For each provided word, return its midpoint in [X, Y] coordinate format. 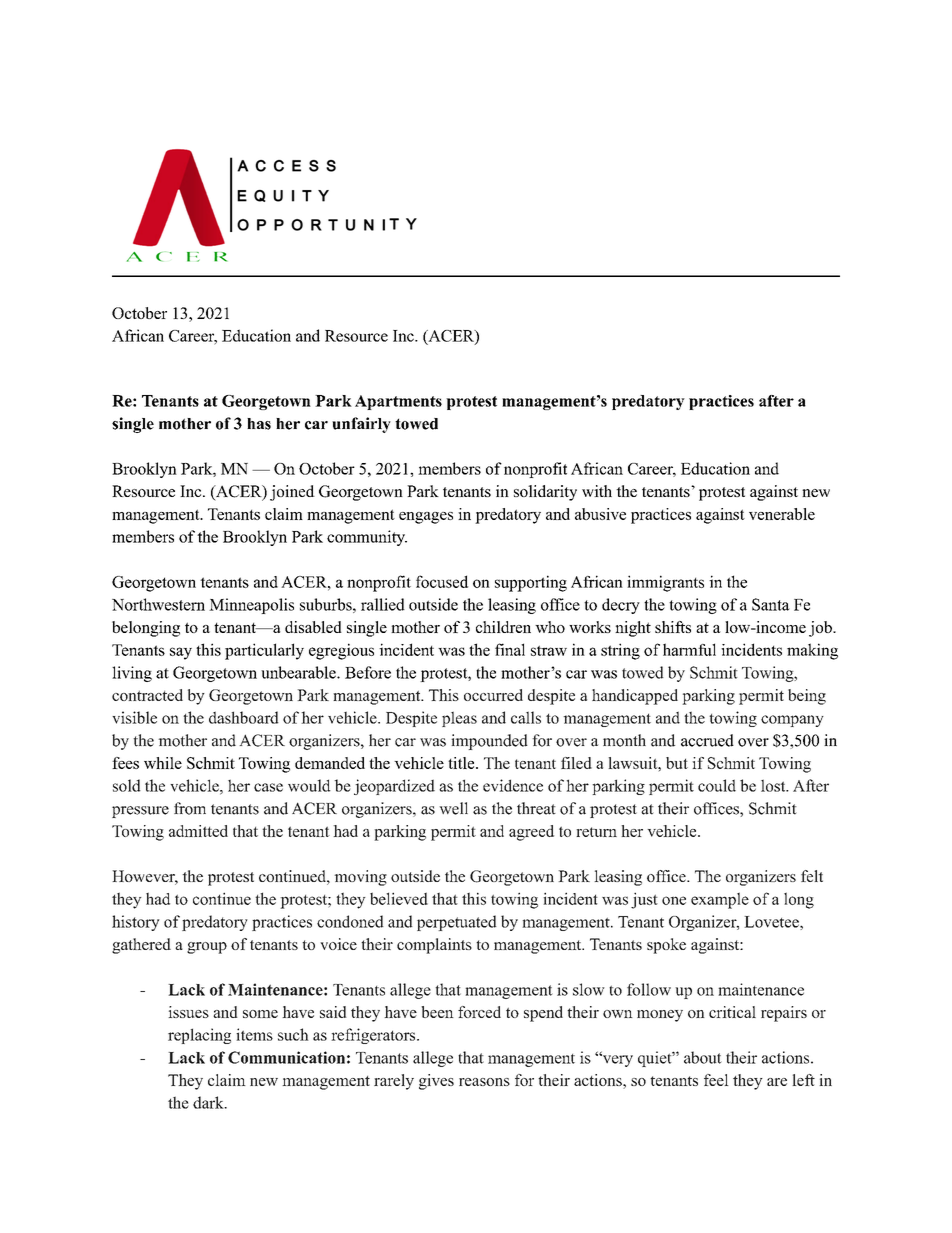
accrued [707, 740]
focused [442, 581]
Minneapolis [251, 606]
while [163, 763]
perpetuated [457, 923]
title [462, 763]
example [720, 900]
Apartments [398, 402]
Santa [771, 604]
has [259, 424]
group [207, 948]
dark [209, 1102]
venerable [782, 514]
